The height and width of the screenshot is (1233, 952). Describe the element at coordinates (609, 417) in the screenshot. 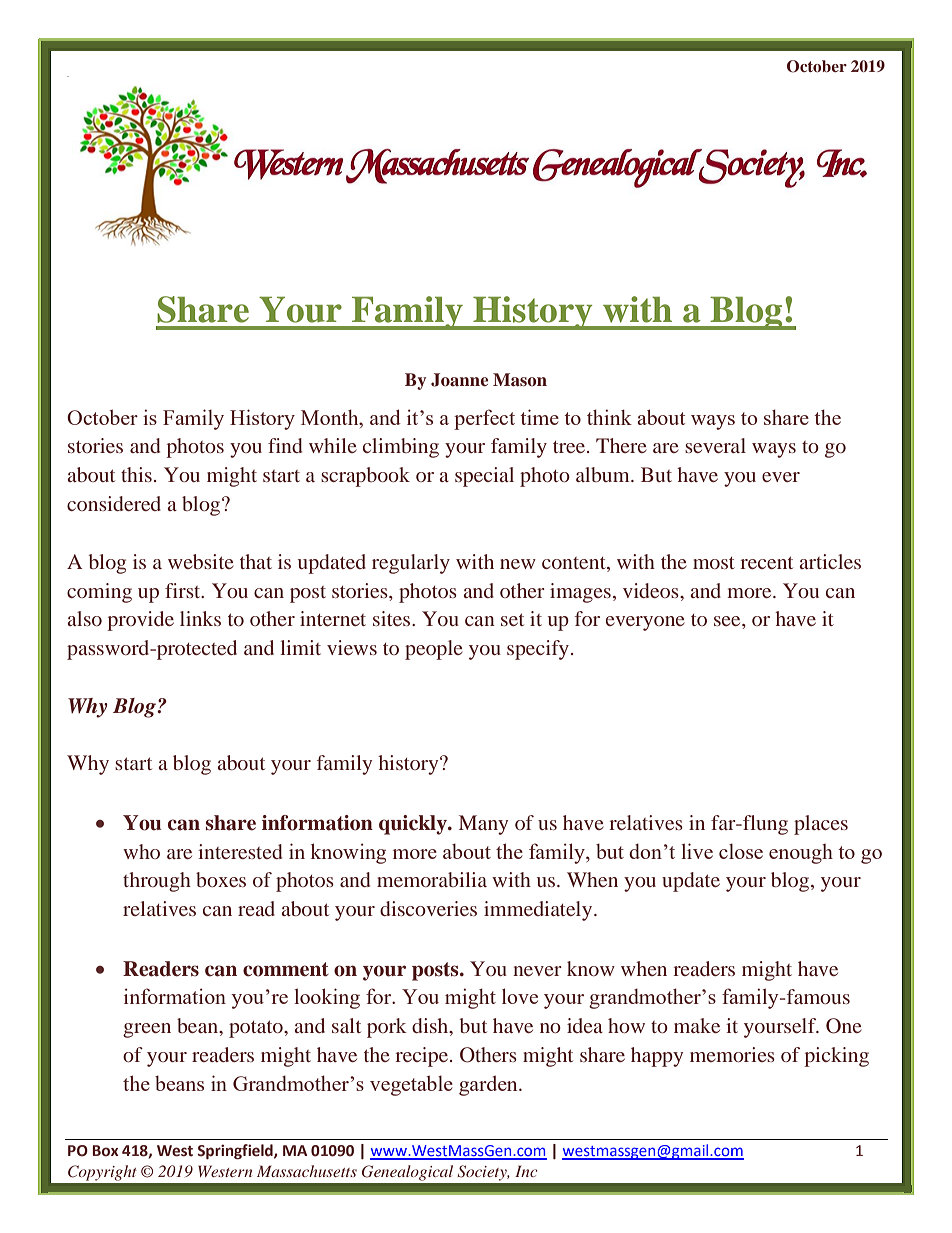

I see `think` at that location.
